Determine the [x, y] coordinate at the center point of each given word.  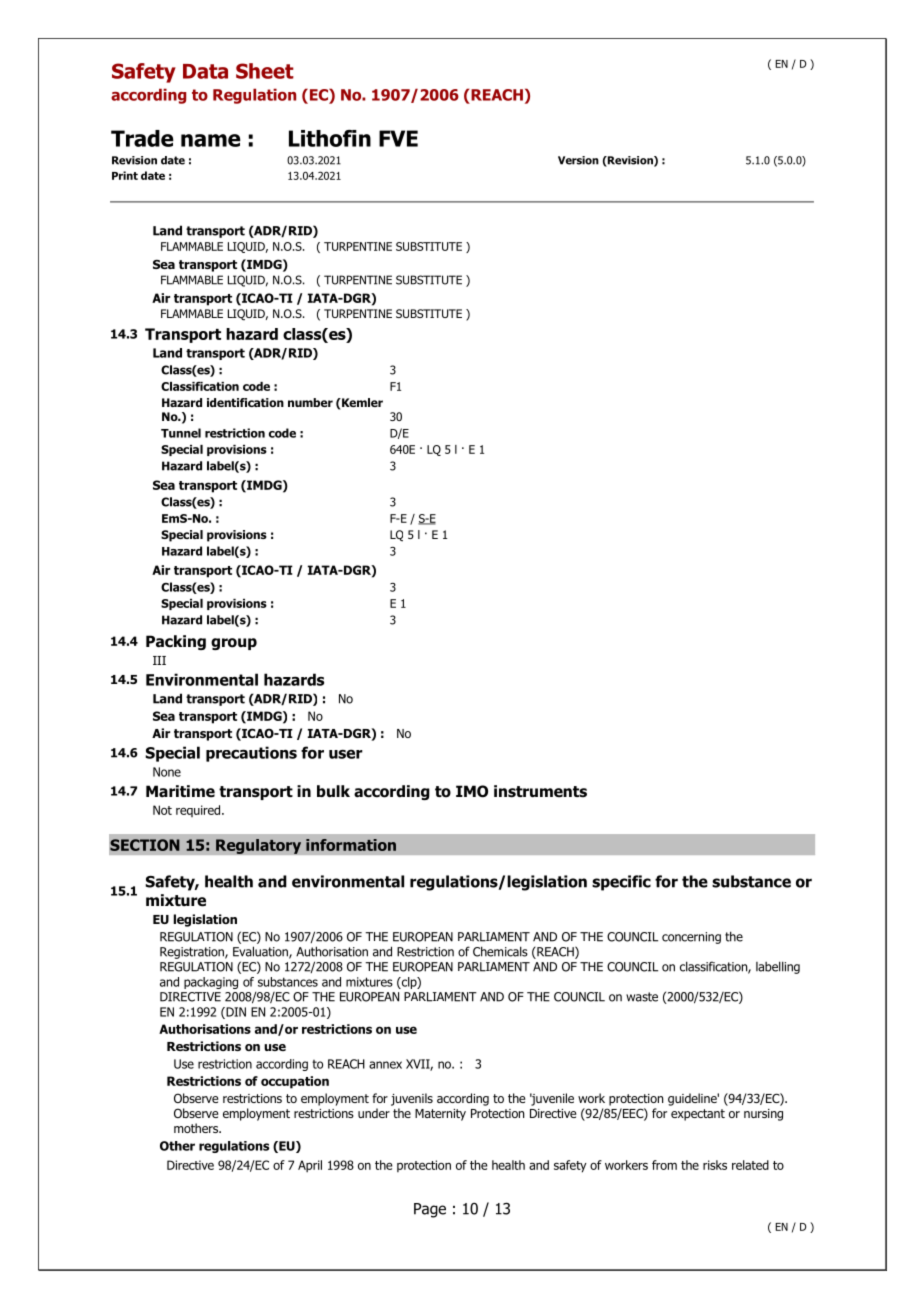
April [310, 1166]
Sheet [265, 71]
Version [578, 160]
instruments [540, 791]
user [346, 754]
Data [205, 71]
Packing [176, 642]
